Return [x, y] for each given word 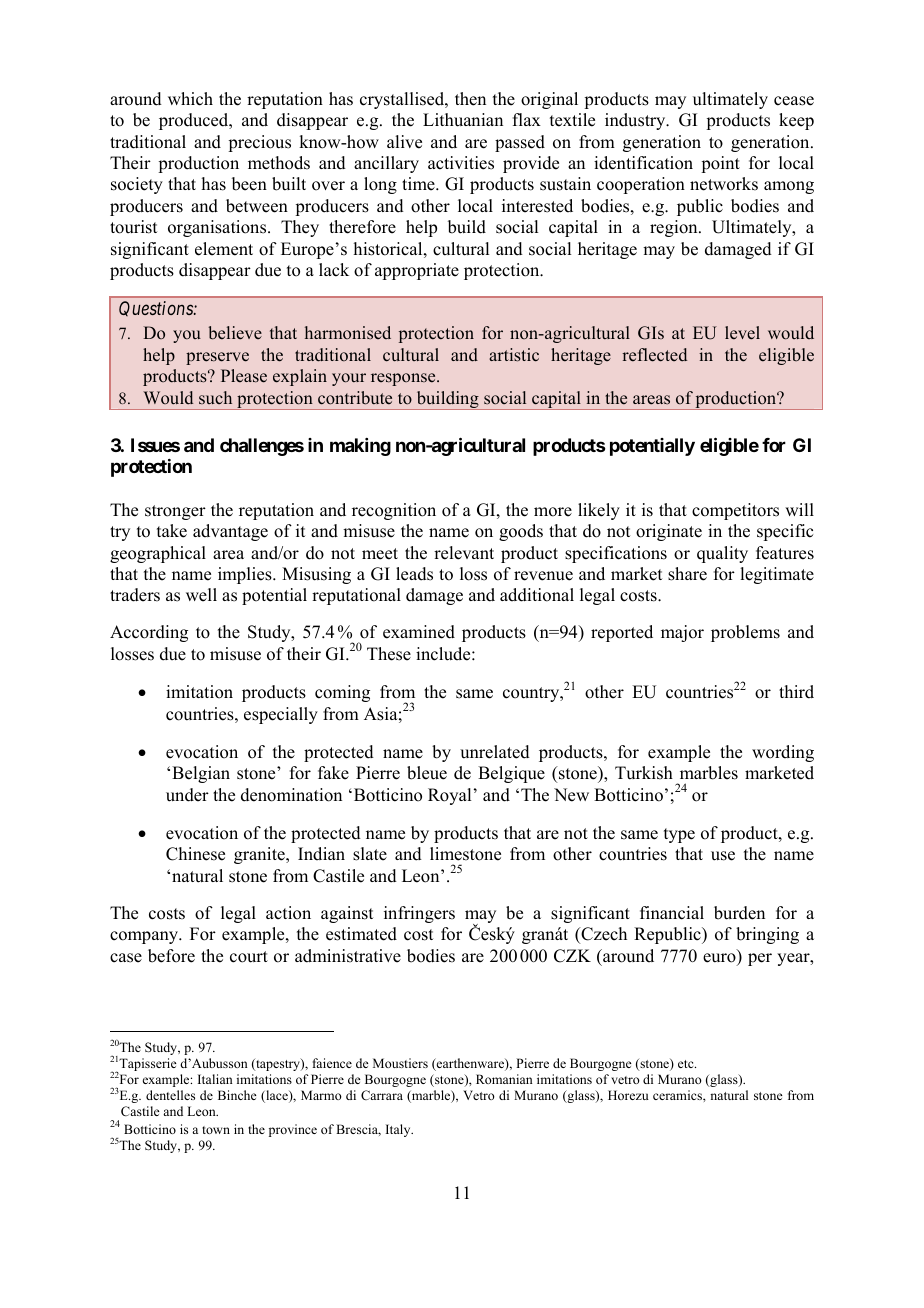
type [679, 835]
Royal [449, 796]
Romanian [504, 1079]
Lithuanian [463, 120]
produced [195, 121]
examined [419, 632]
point [720, 164]
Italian [215, 1079]
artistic [514, 355]
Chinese [195, 854]
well [201, 595]
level [742, 333]
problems [745, 633]
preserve [217, 358]
